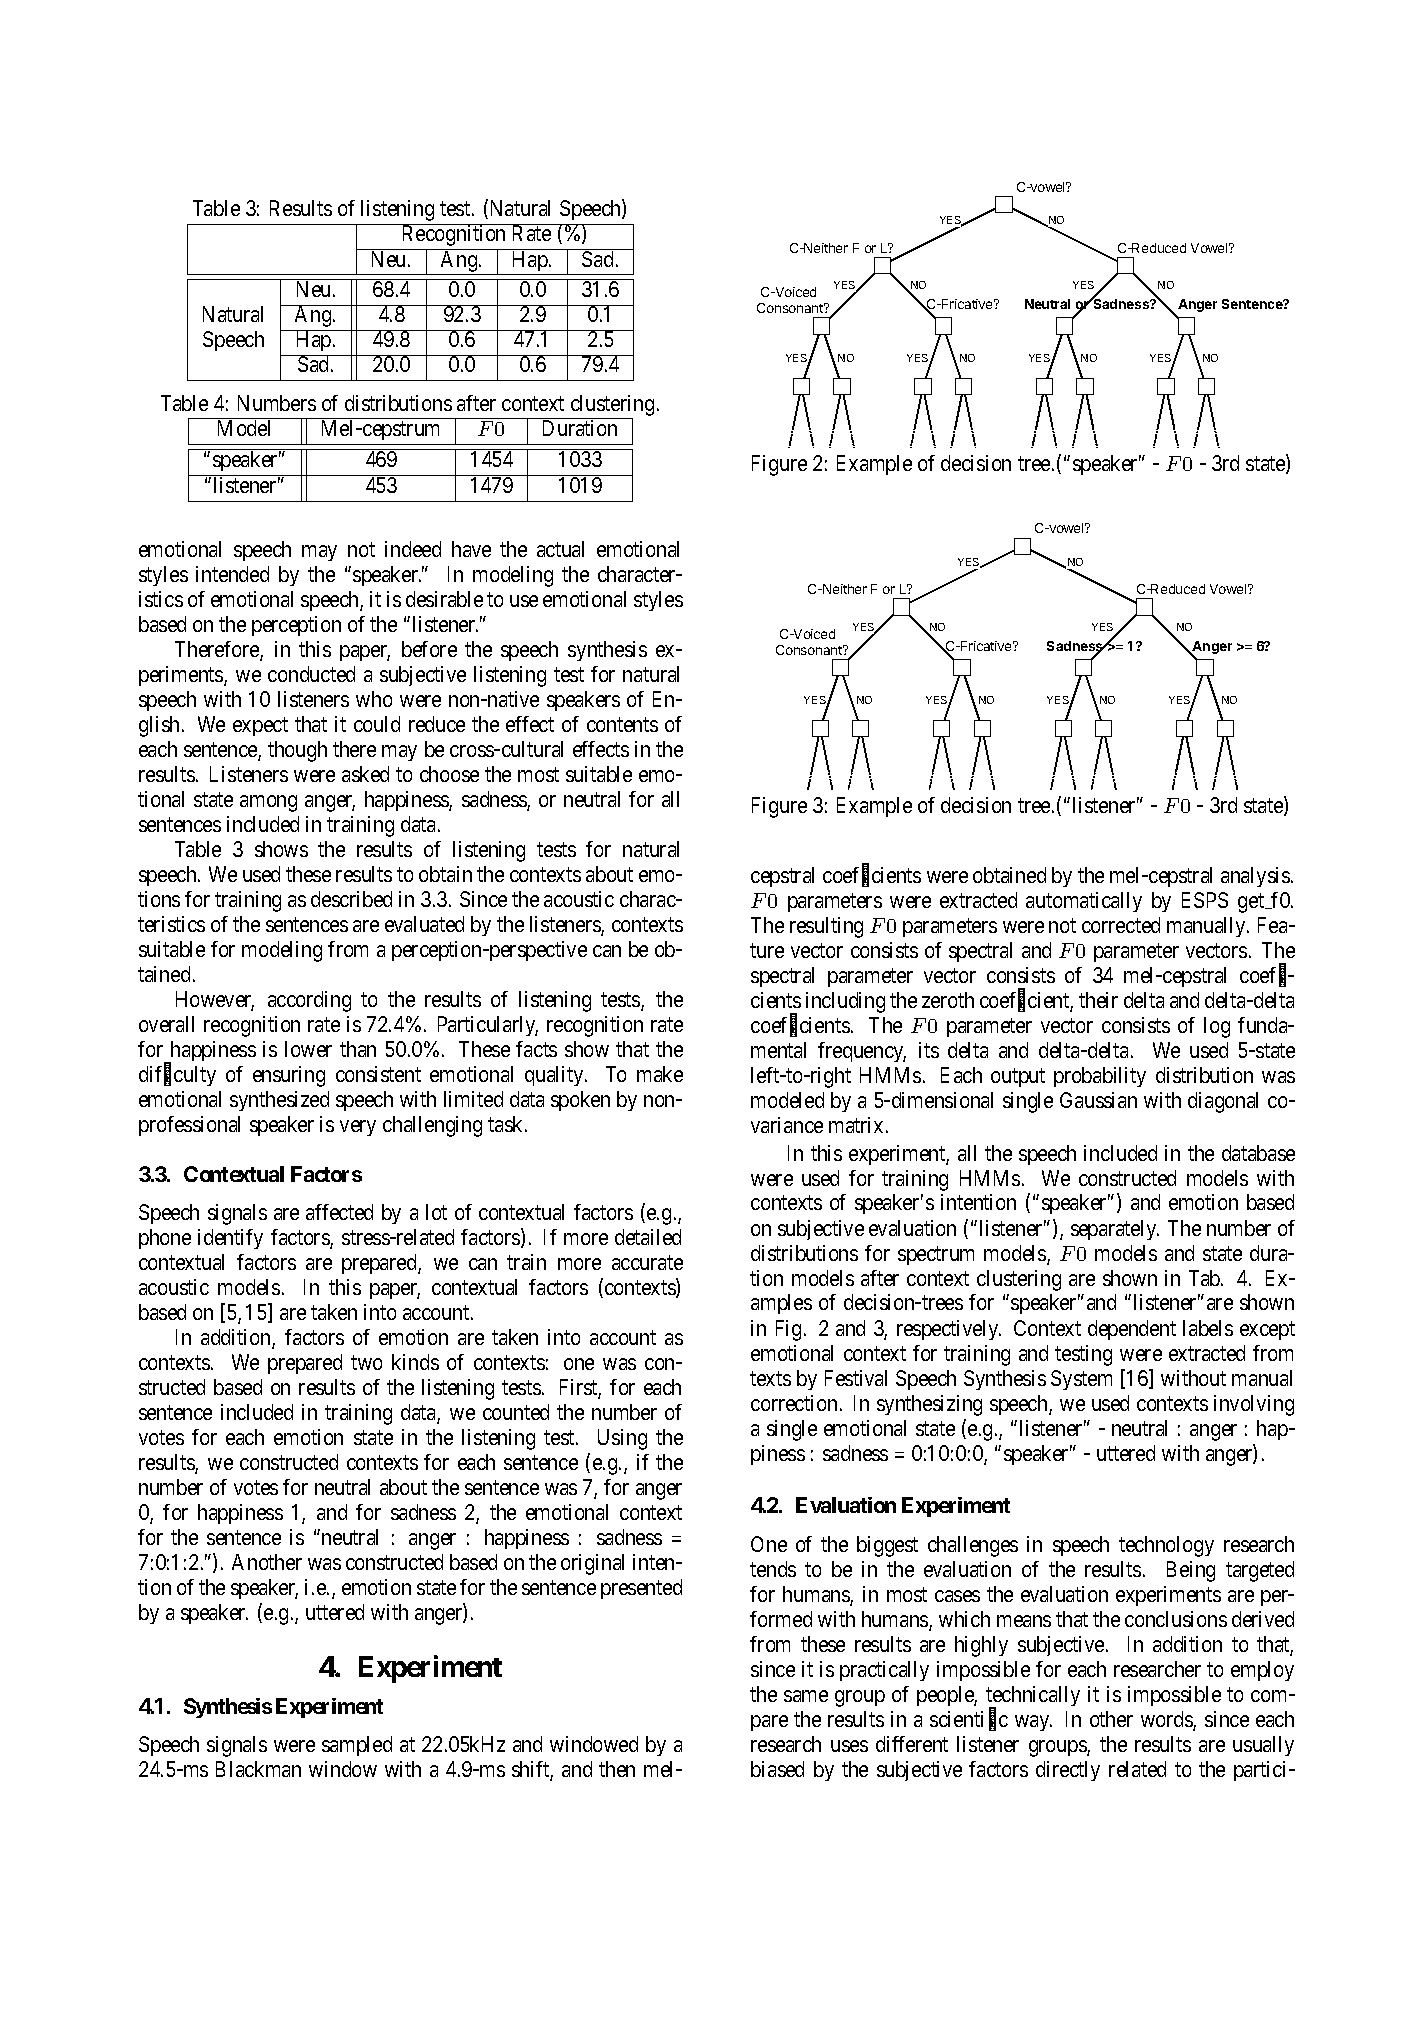  I want to click on automatically, so click(1084, 902).
